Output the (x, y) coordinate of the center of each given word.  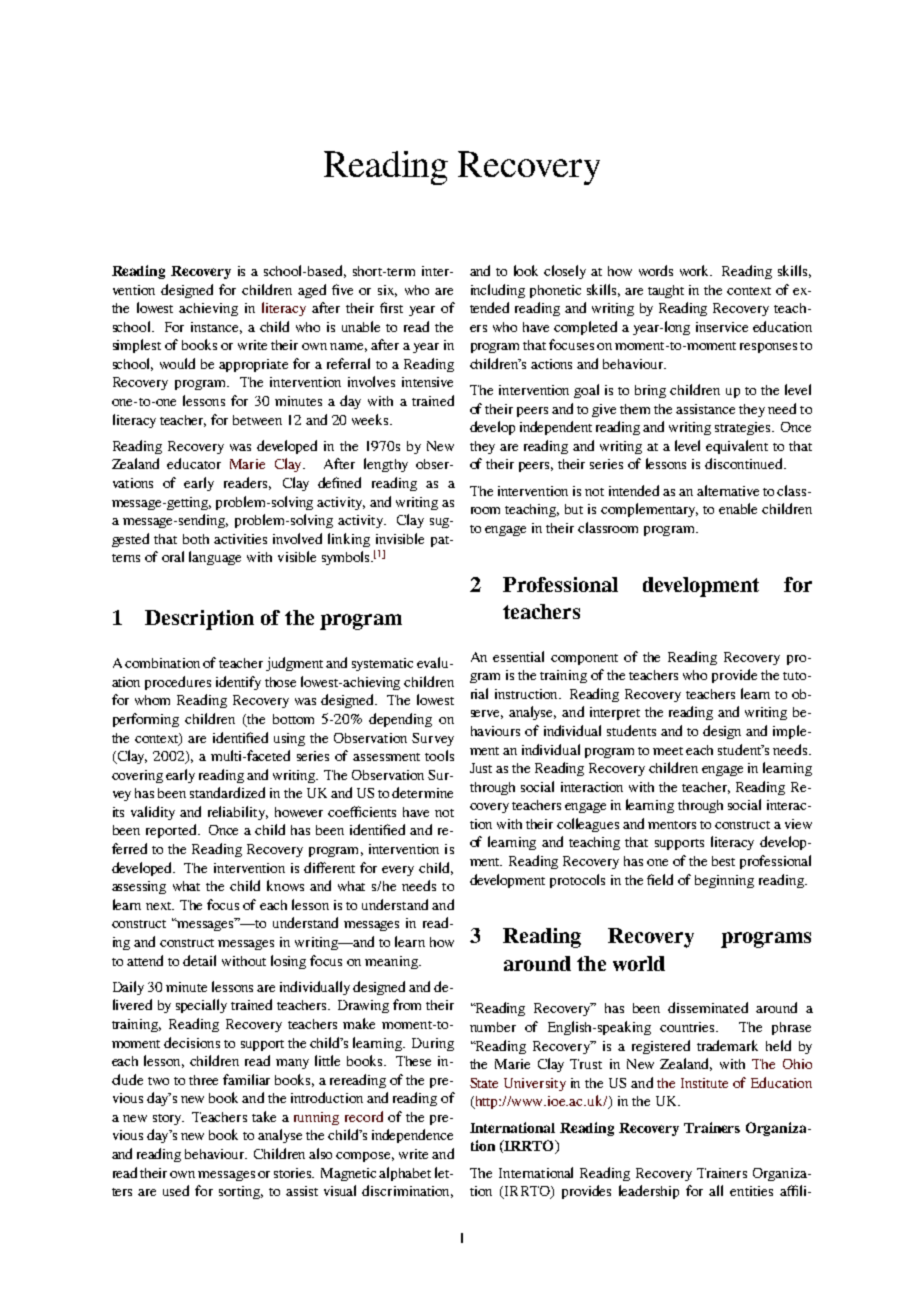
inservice (722, 327)
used (176, 1190)
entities (751, 1191)
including (498, 291)
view (798, 824)
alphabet (405, 1174)
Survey (433, 739)
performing (146, 720)
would (177, 363)
